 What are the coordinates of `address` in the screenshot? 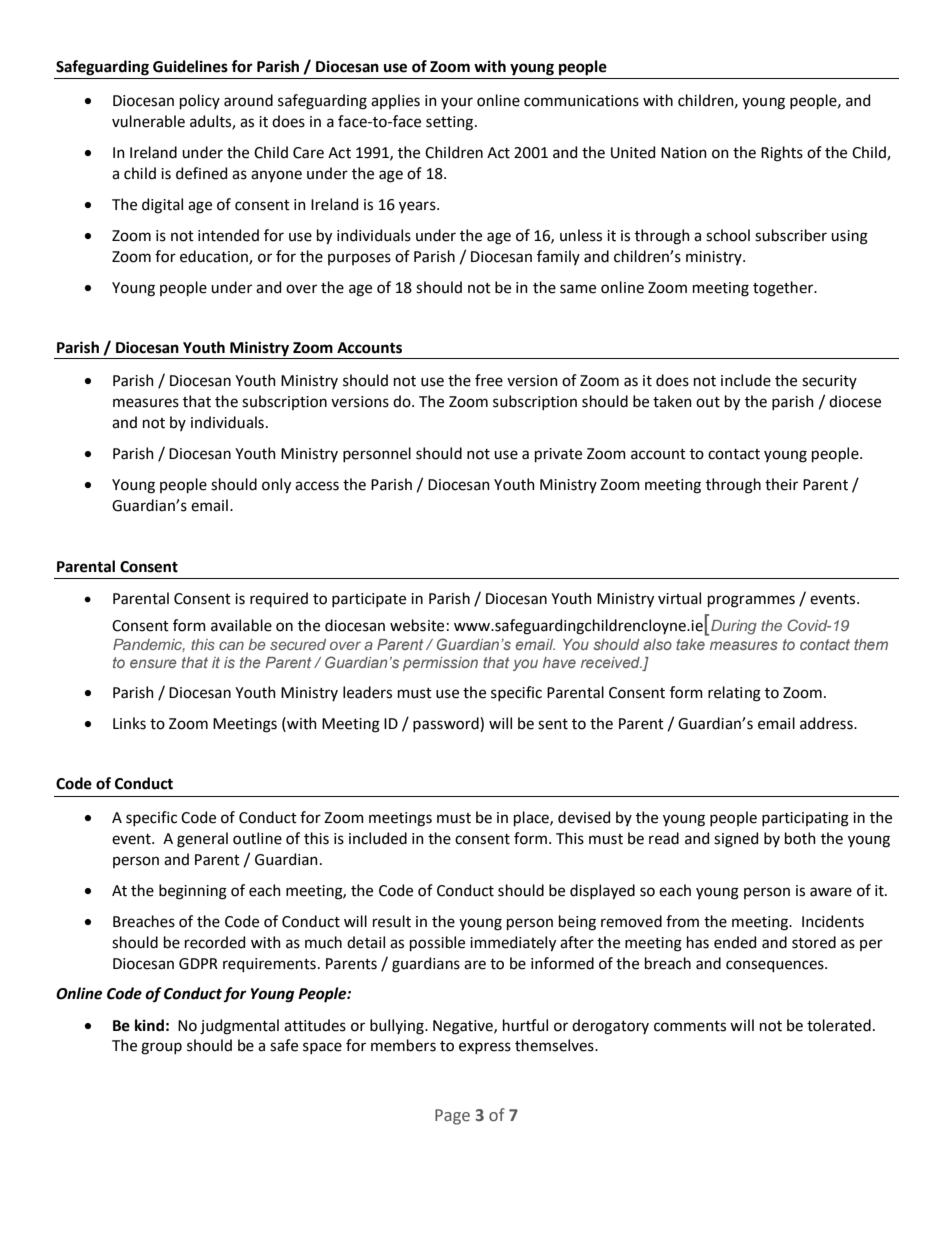 It's located at (827, 723).
